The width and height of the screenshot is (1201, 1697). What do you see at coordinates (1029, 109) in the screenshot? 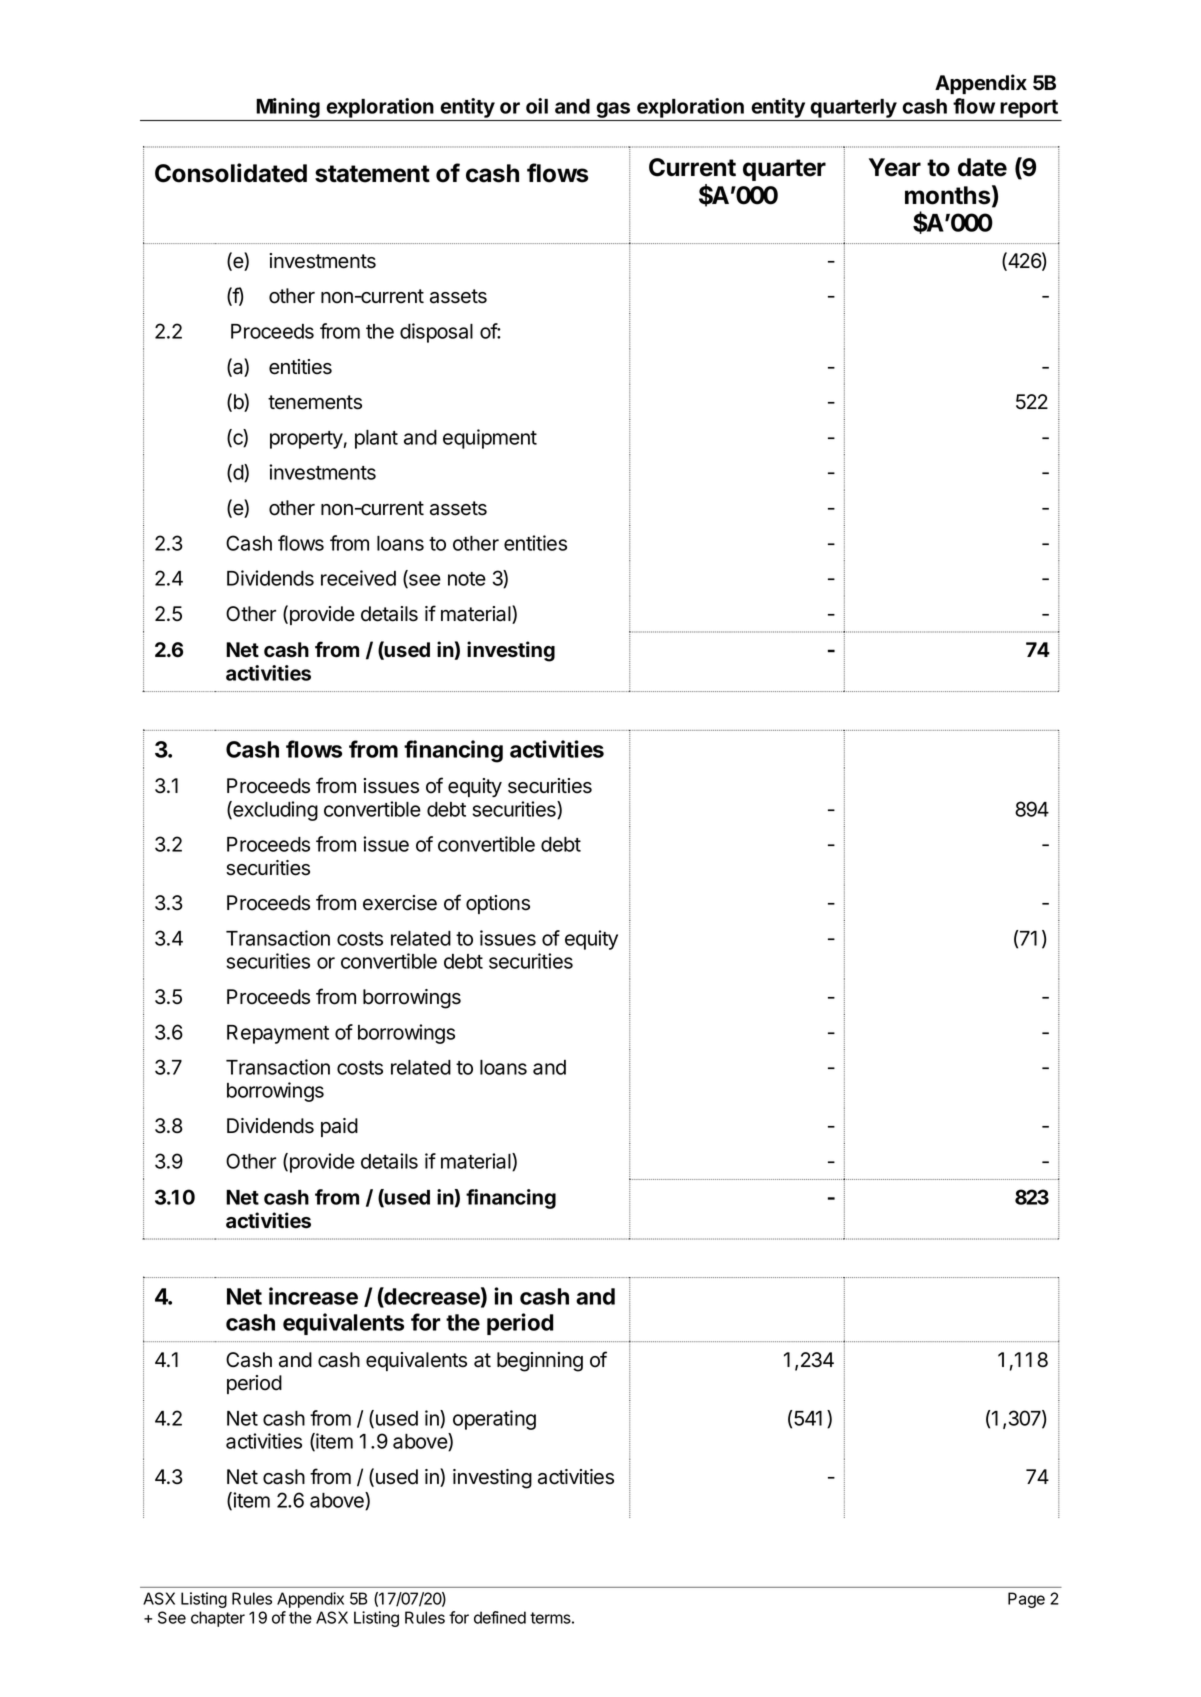
I see `report` at bounding box center [1029, 109].
